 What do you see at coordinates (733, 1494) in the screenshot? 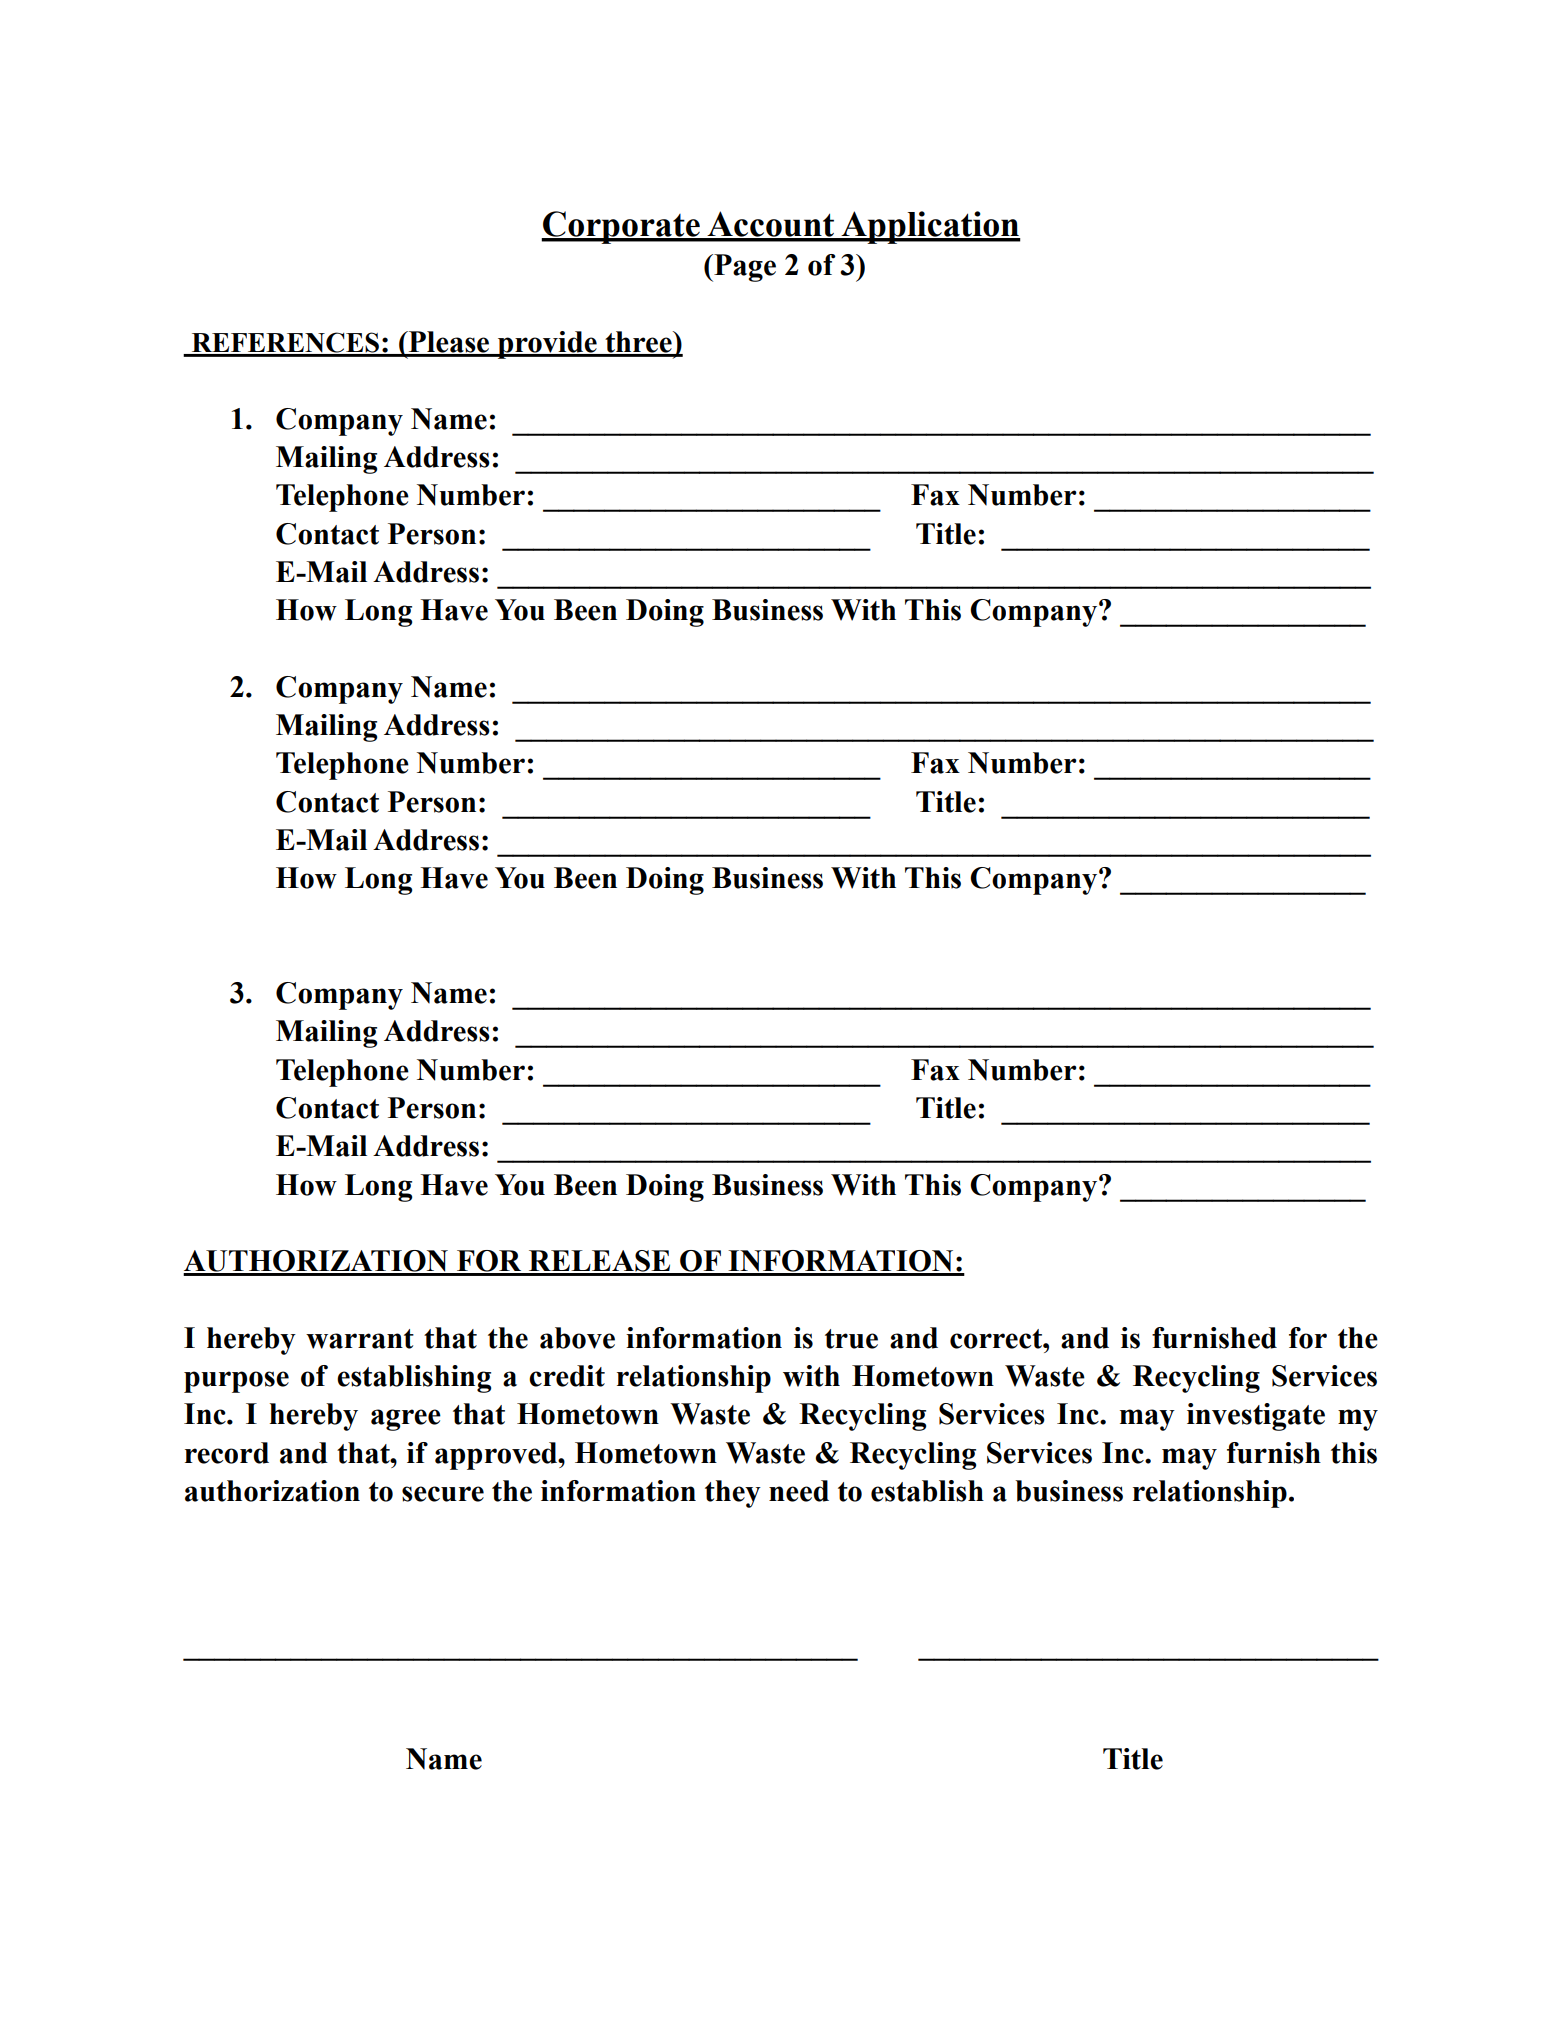
I see `they` at bounding box center [733, 1494].
